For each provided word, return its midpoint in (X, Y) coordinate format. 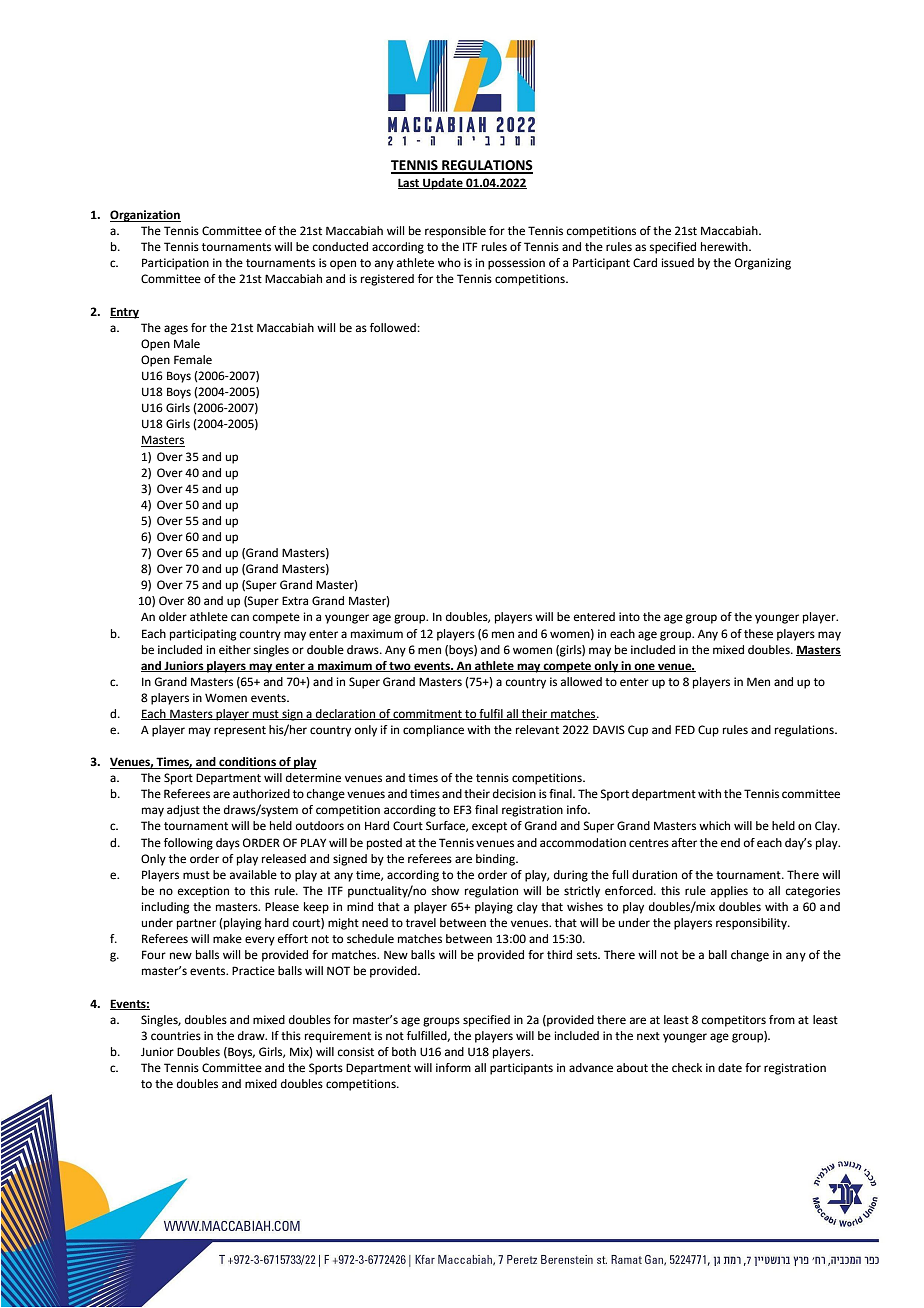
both (404, 1051)
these (758, 634)
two (400, 667)
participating (203, 635)
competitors (734, 1021)
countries (176, 1036)
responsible (455, 232)
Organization (145, 216)
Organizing (763, 264)
